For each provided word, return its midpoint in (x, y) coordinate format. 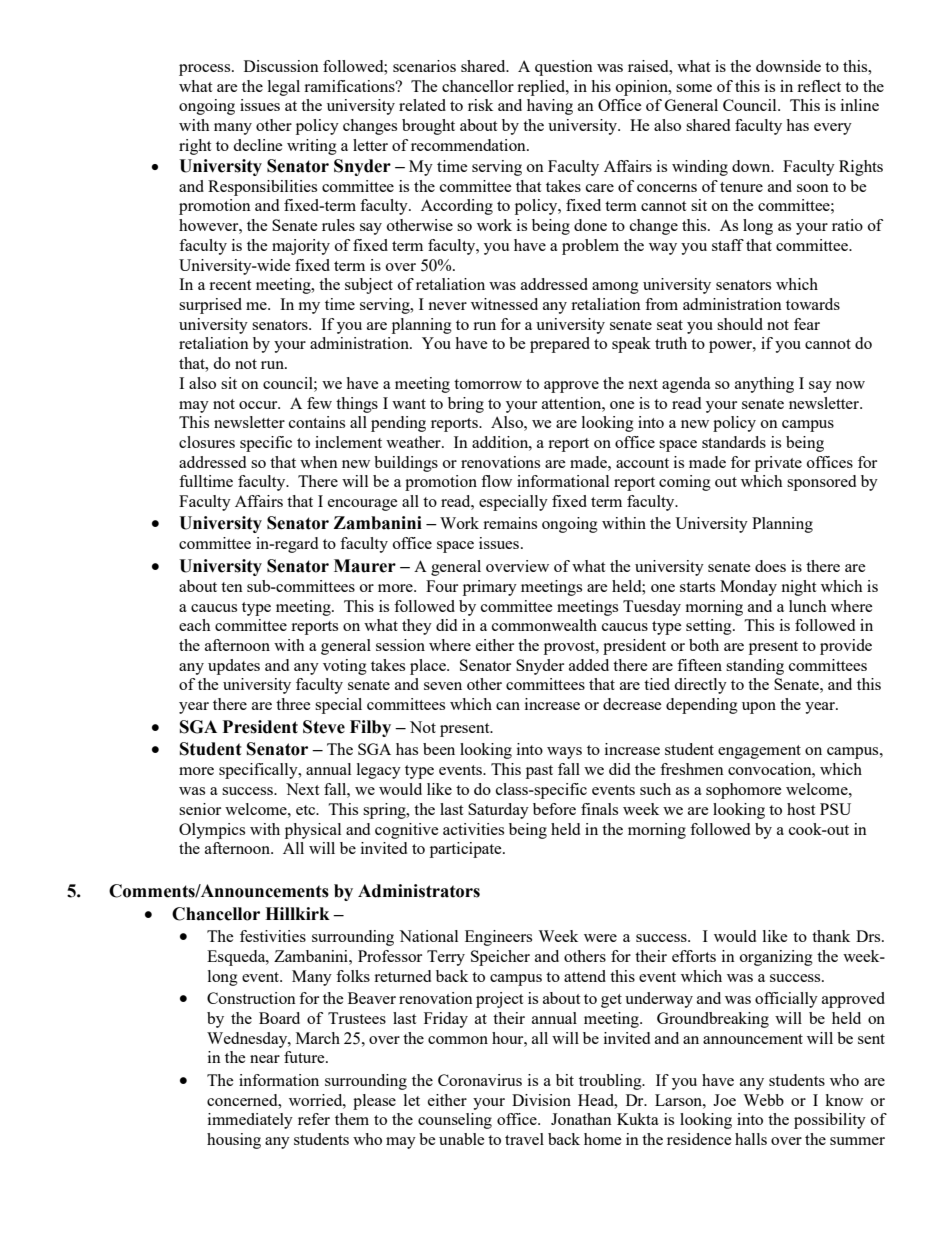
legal (284, 88)
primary (490, 588)
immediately (250, 1121)
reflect (819, 86)
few (319, 403)
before (554, 809)
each (195, 625)
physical (313, 831)
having (550, 107)
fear (807, 324)
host (801, 809)
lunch (808, 606)
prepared (560, 345)
